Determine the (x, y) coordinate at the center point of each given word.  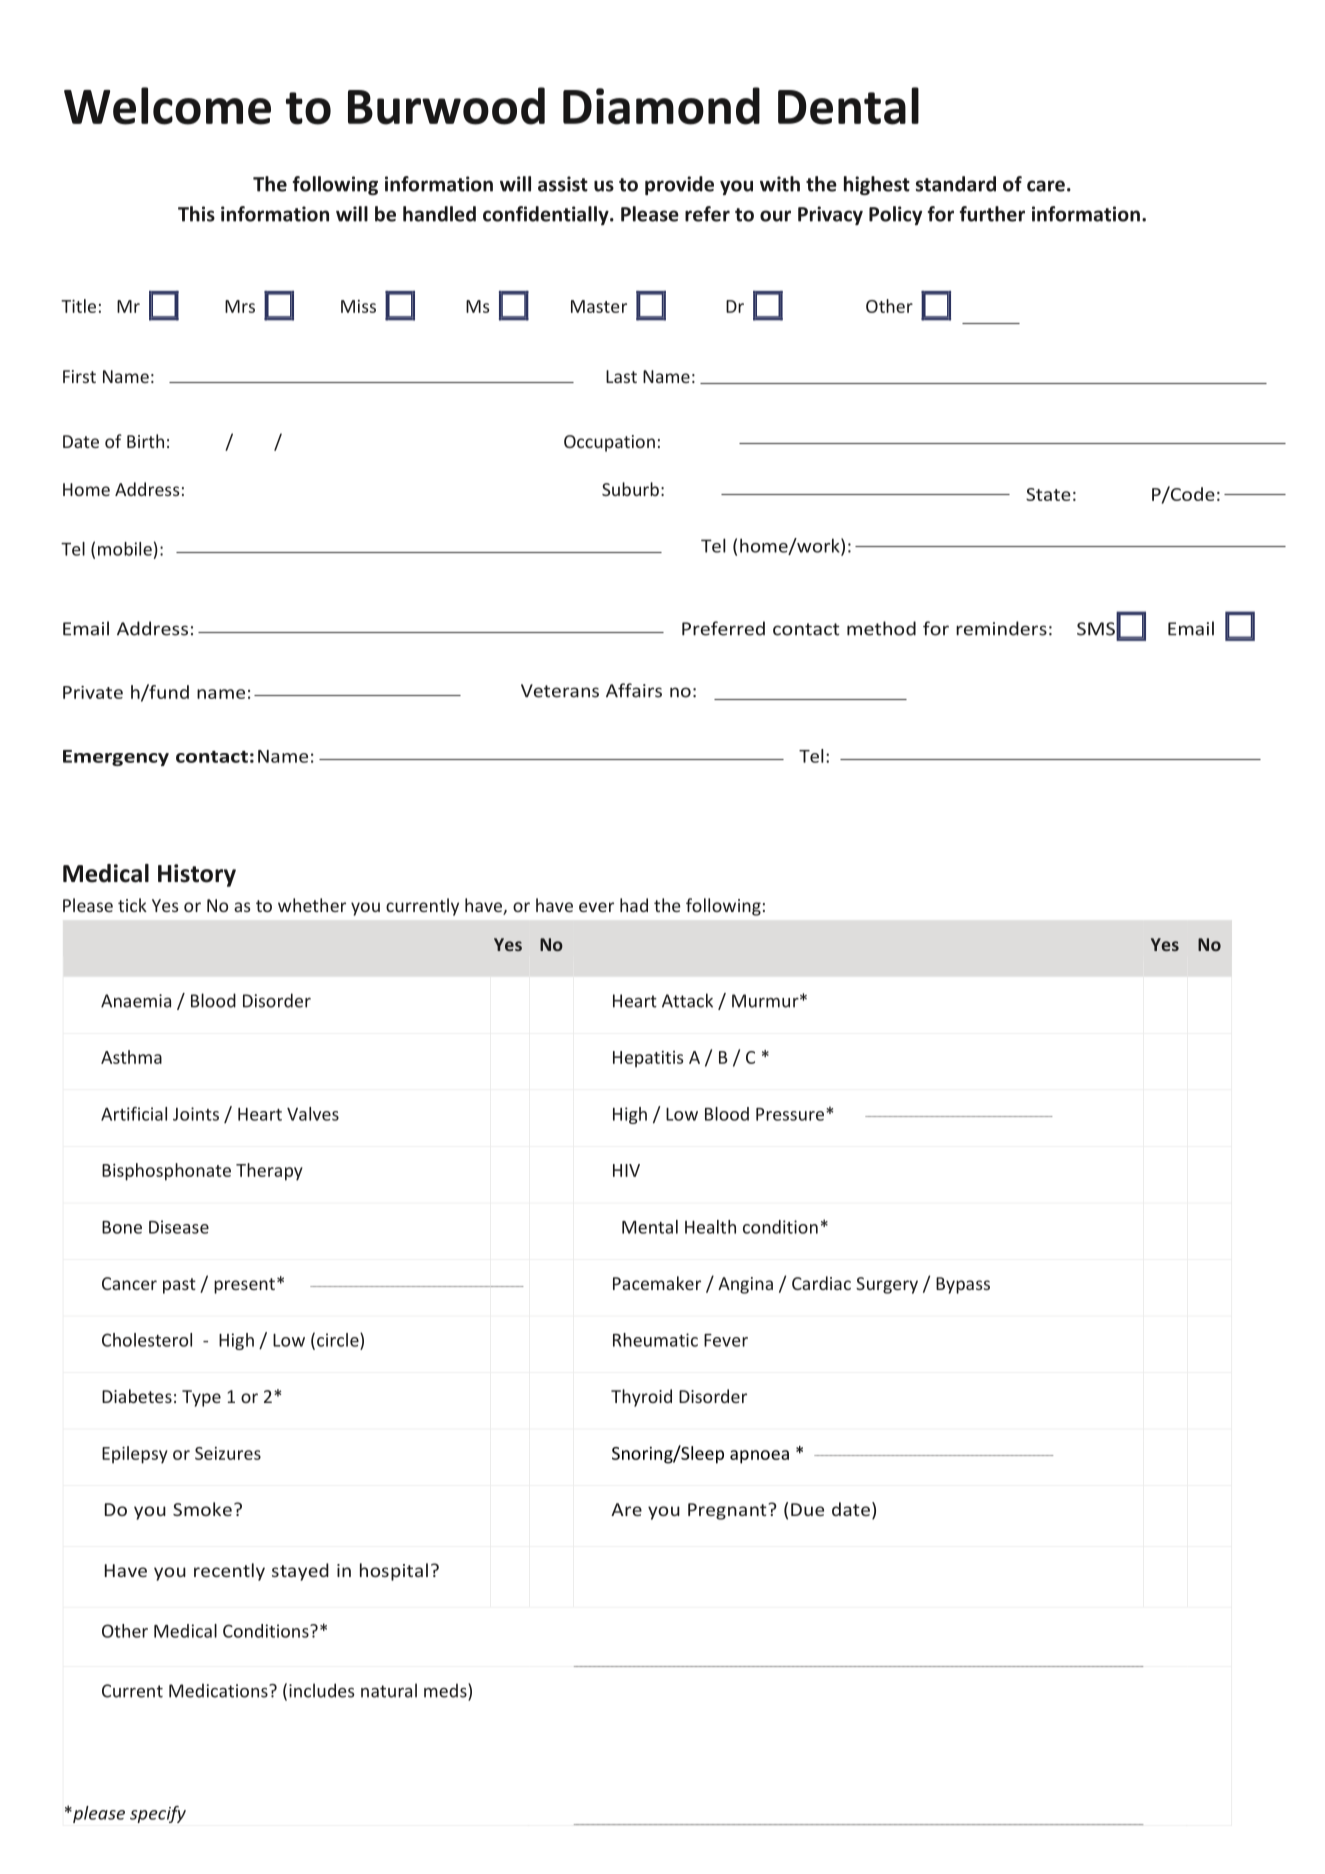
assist (563, 184)
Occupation (609, 443)
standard (956, 184)
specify (158, 1814)
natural (389, 1690)
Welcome (167, 106)
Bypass (963, 1285)
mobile (125, 549)
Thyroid (641, 1398)
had (634, 905)
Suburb (630, 489)
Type (201, 1398)
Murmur (766, 1001)
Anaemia (136, 1001)
